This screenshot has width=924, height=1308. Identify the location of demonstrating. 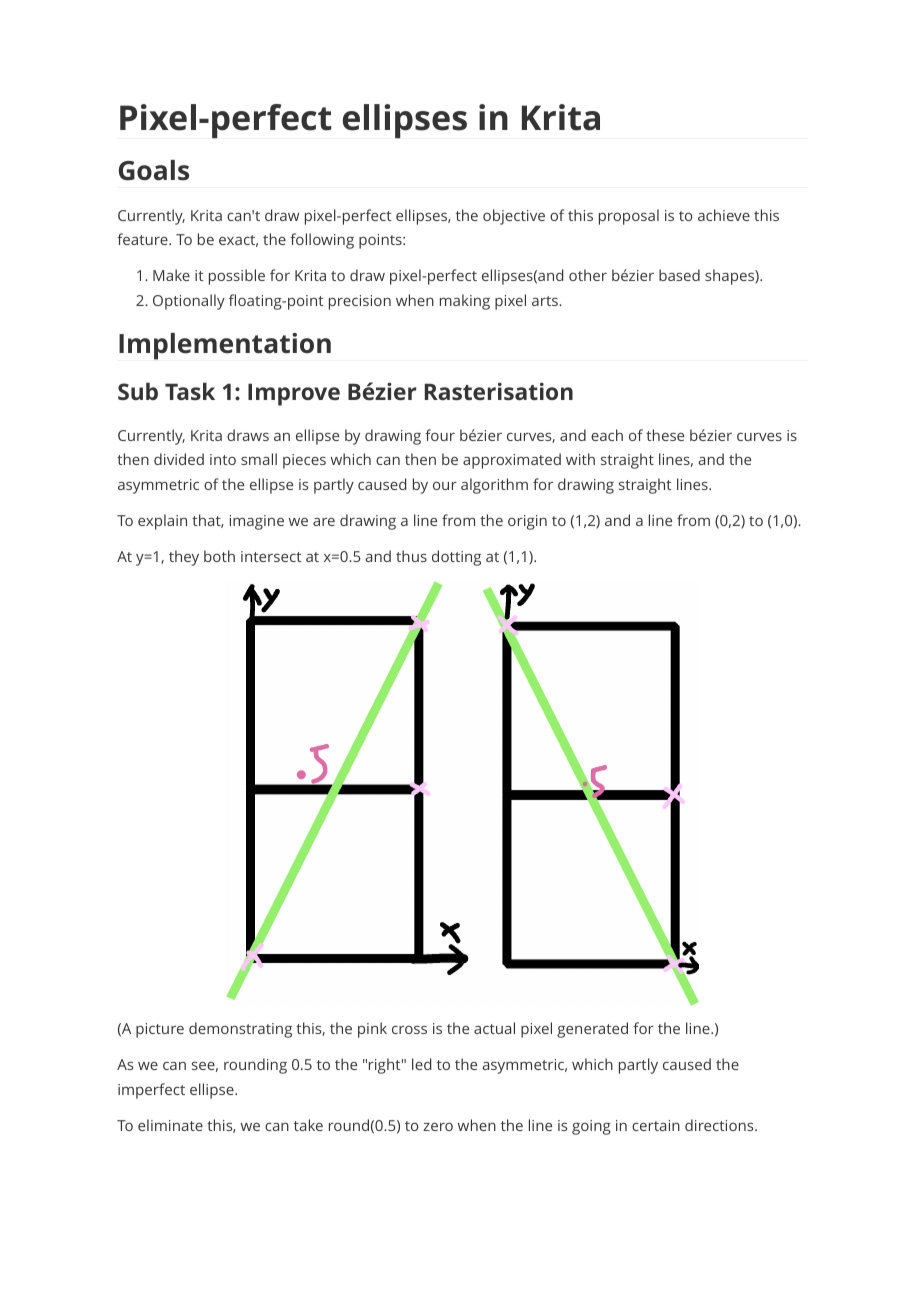
(240, 1030).
